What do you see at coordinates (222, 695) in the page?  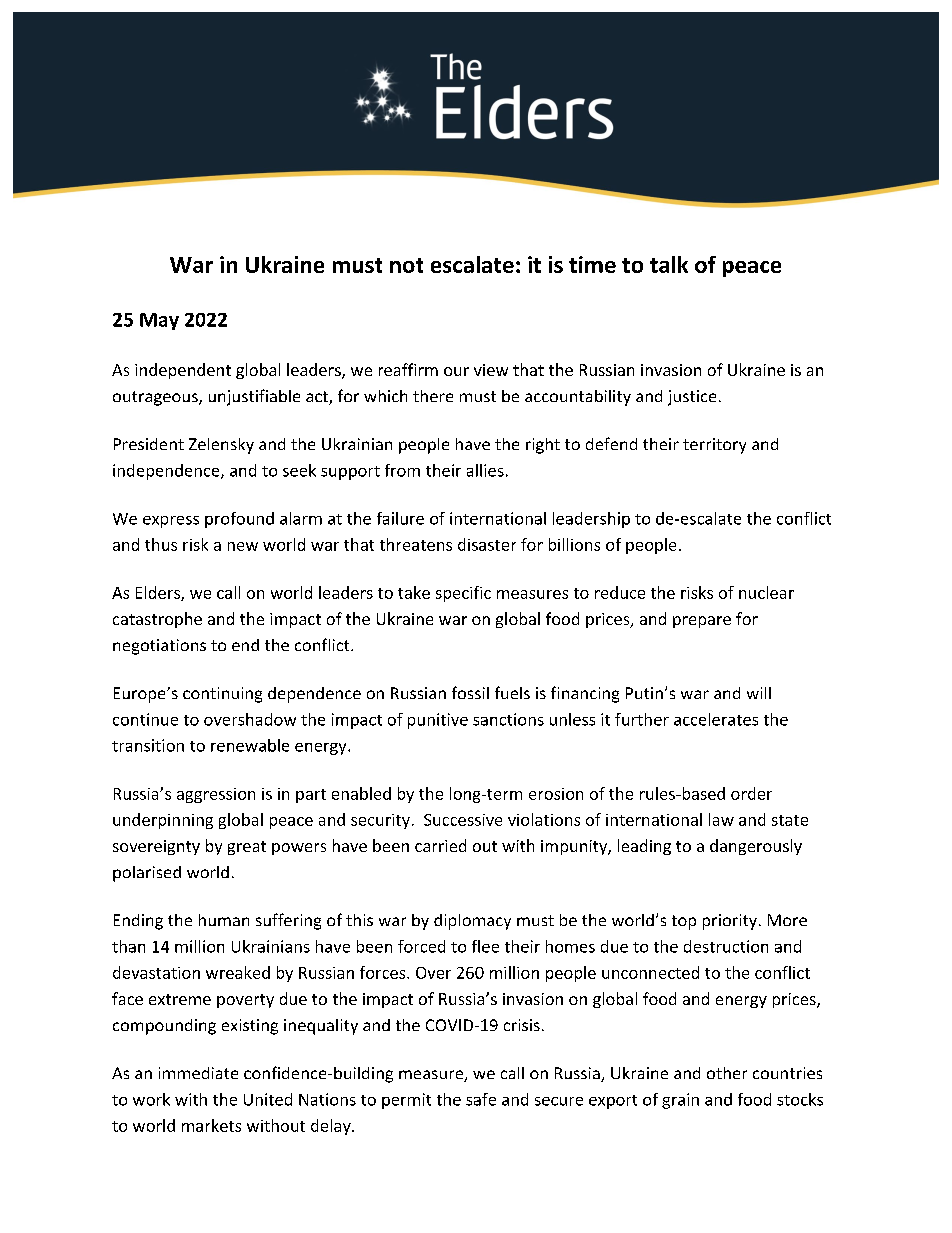 I see `continuing` at bounding box center [222, 695].
